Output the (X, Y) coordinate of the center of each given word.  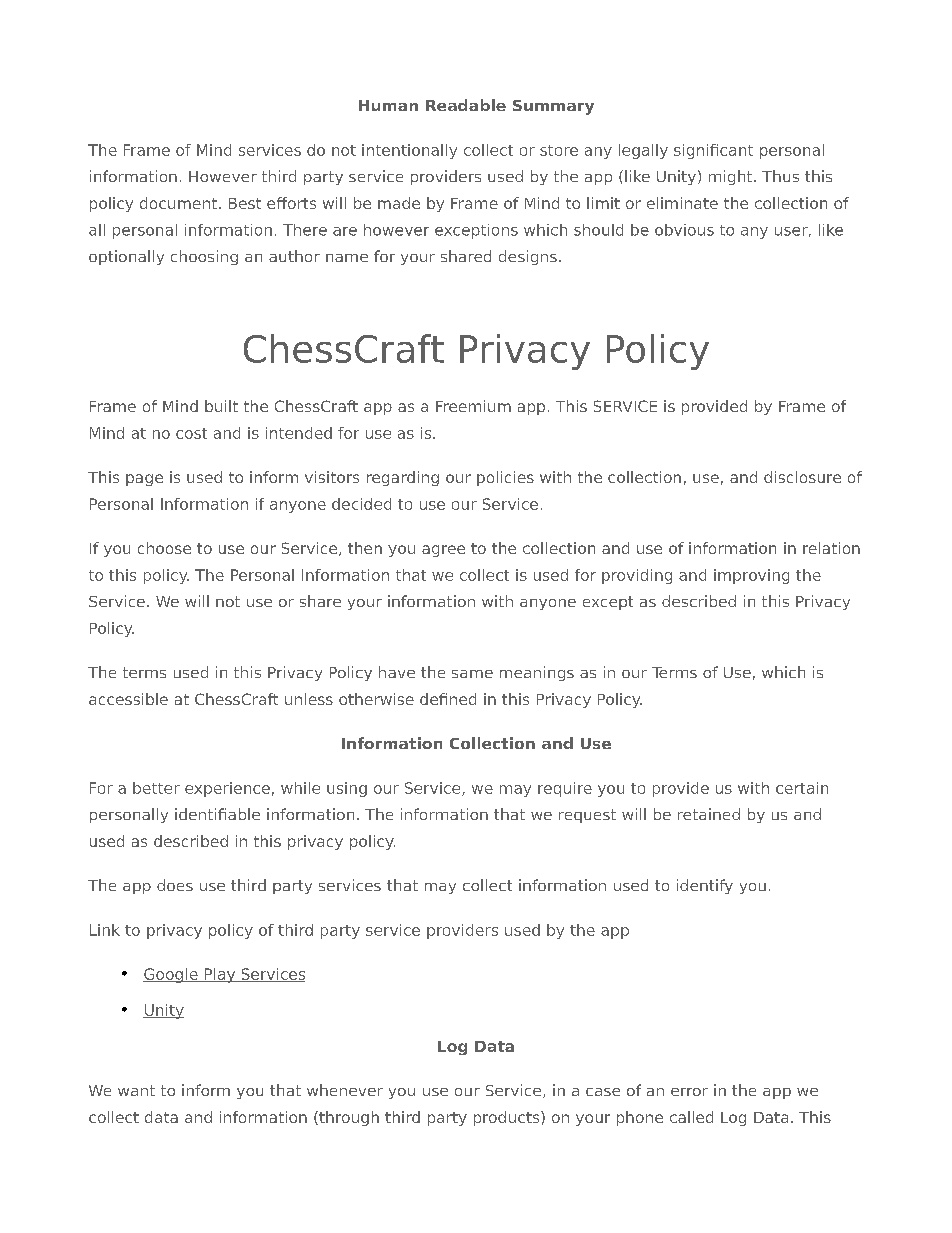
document (178, 203)
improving (751, 576)
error (689, 1092)
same (472, 674)
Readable (466, 105)
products (508, 1118)
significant (713, 151)
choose (164, 548)
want (136, 1090)
